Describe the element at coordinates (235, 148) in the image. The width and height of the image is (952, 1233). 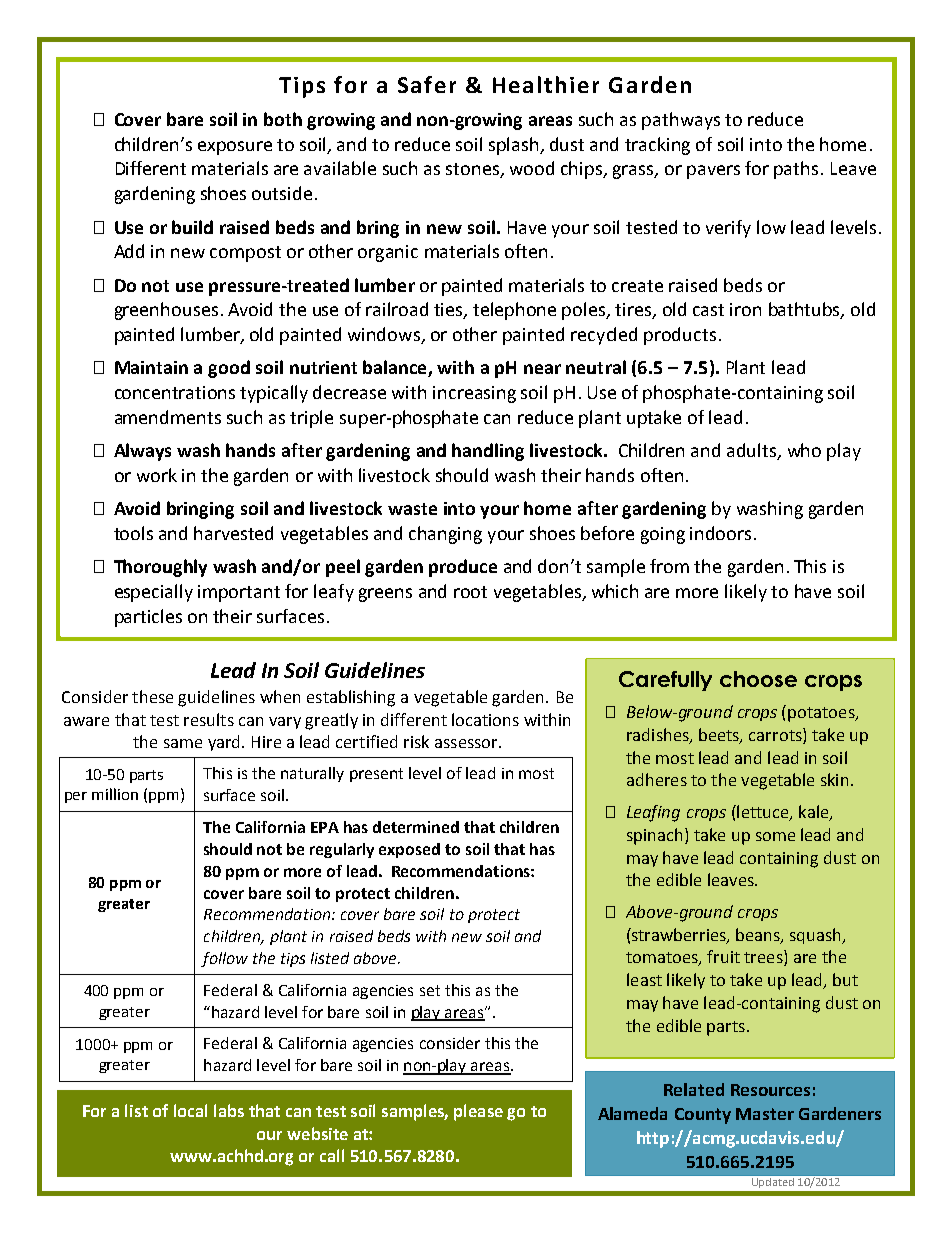
I see `exposure` at that location.
